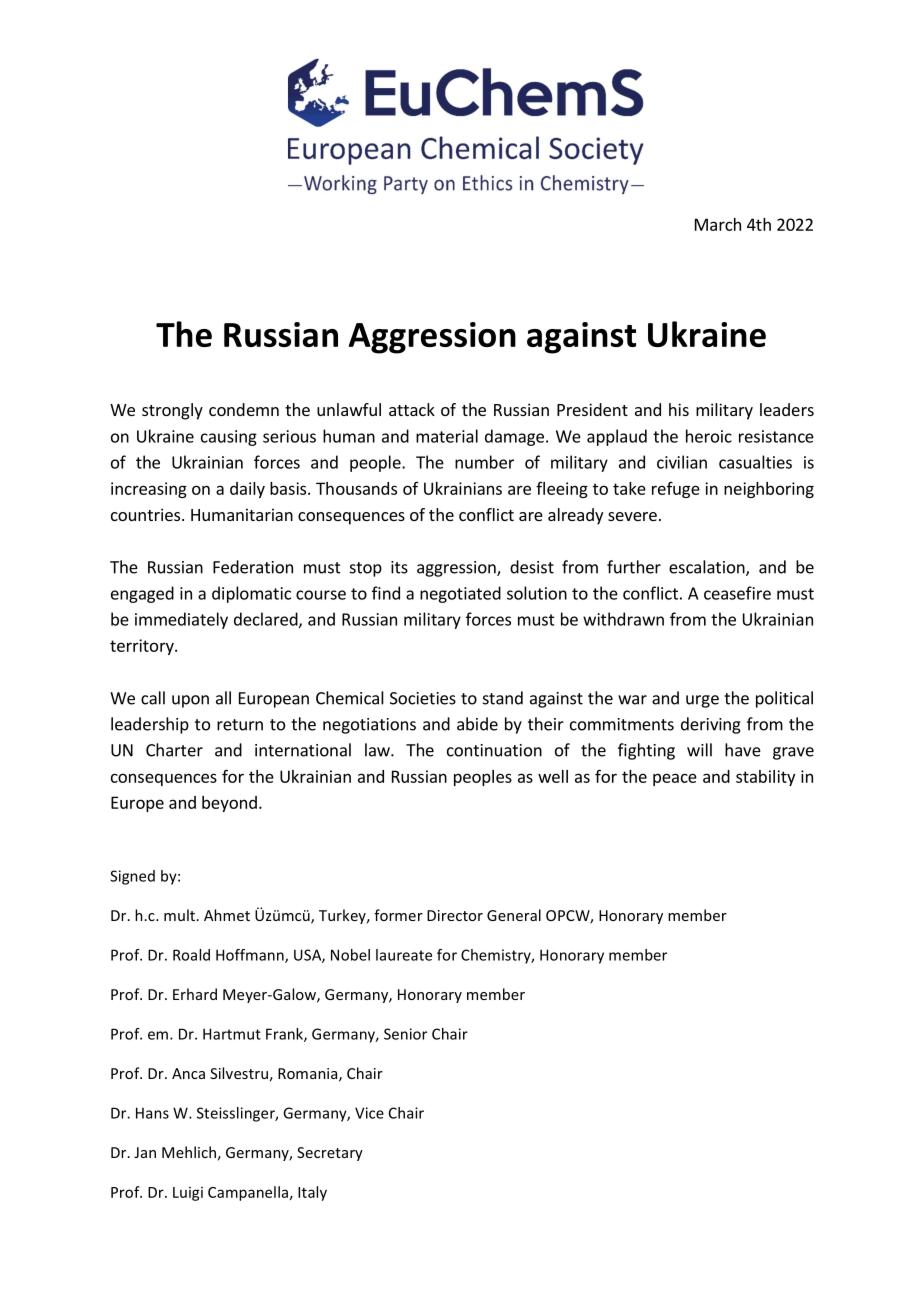  I want to click on March, so click(718, 224).
